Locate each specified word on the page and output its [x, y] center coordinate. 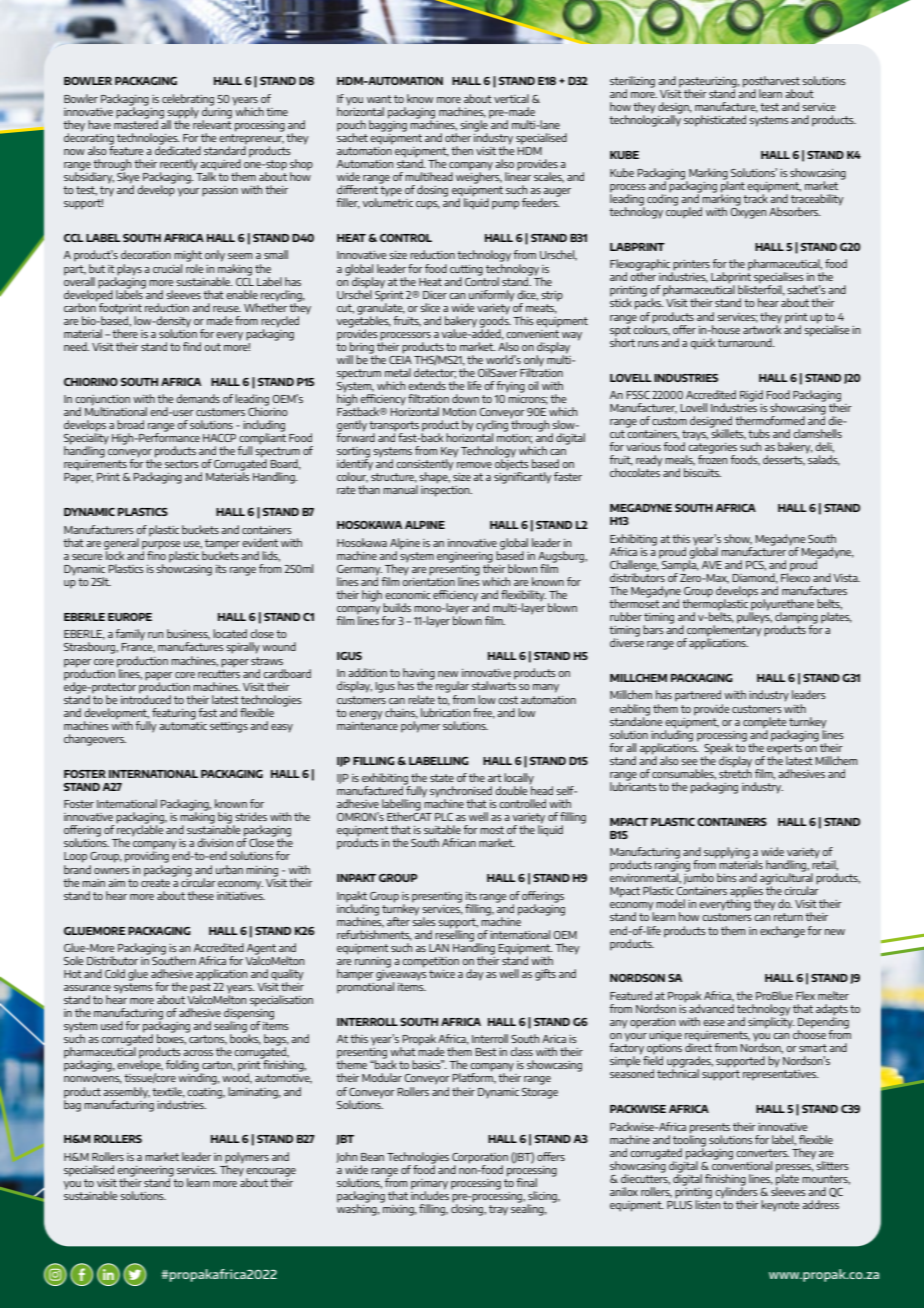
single [475, 126]
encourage [271, 1173]
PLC [444, 817]
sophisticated [715, 121]
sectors [182, 464]
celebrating [188, 101]
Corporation [480, 1159]
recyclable [140, 831]
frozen [713, 458]
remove [474, 465]
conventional [742, 1164]
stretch [735, 772]
